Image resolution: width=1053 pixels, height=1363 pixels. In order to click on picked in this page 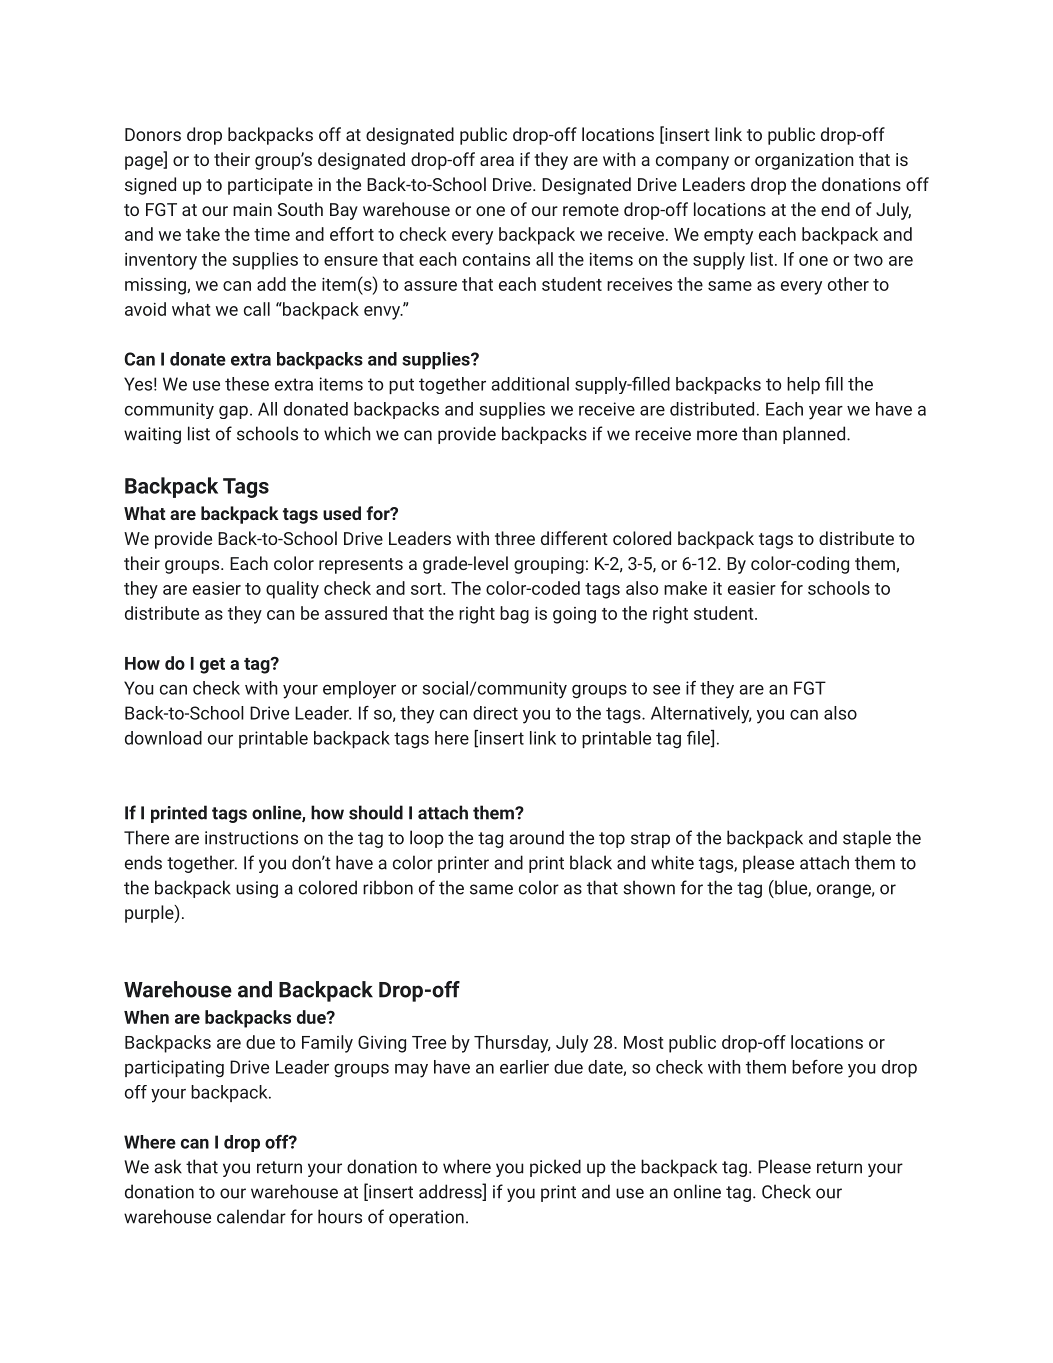, I will do `click(555, 1168)`.
